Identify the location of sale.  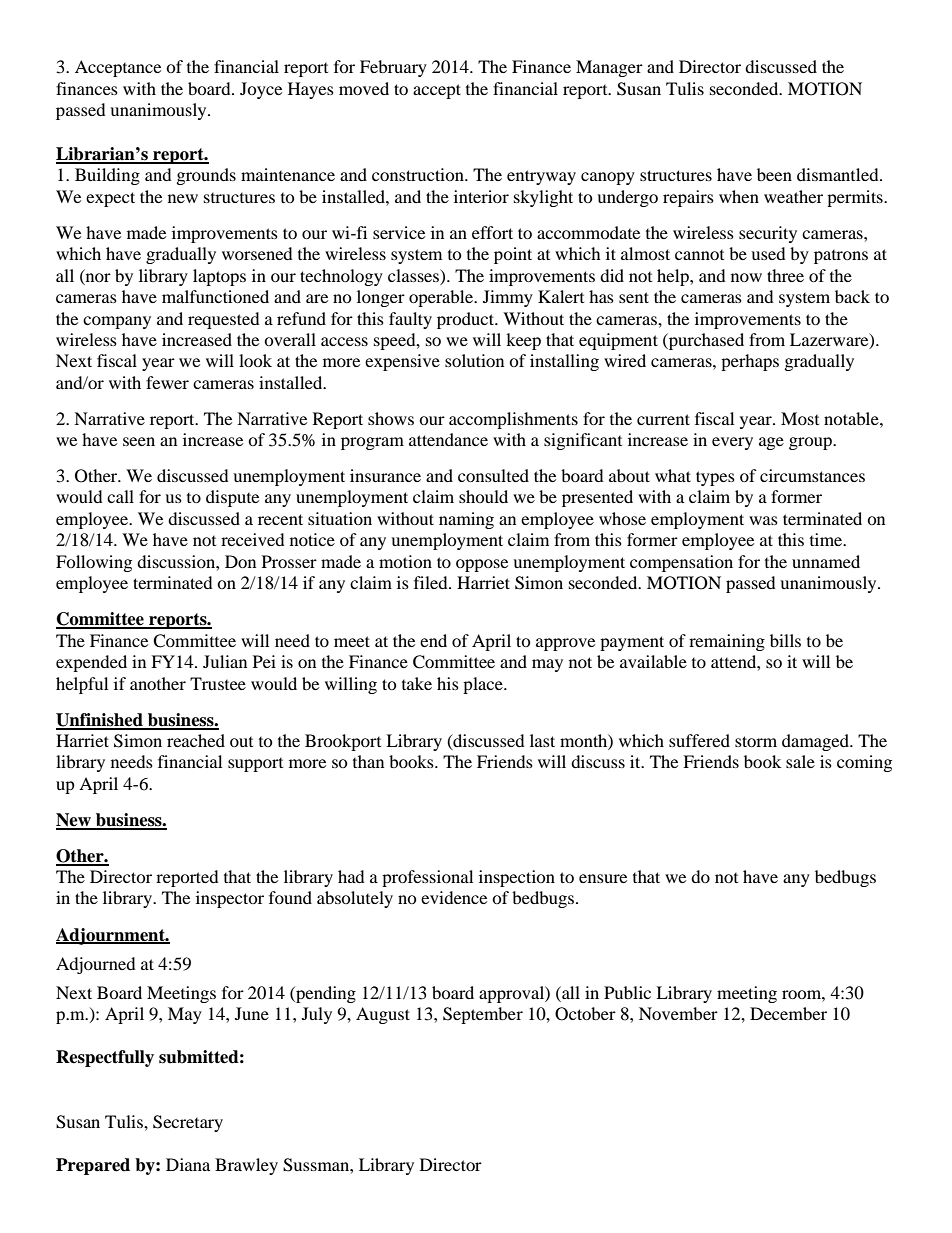
(800, 761).
